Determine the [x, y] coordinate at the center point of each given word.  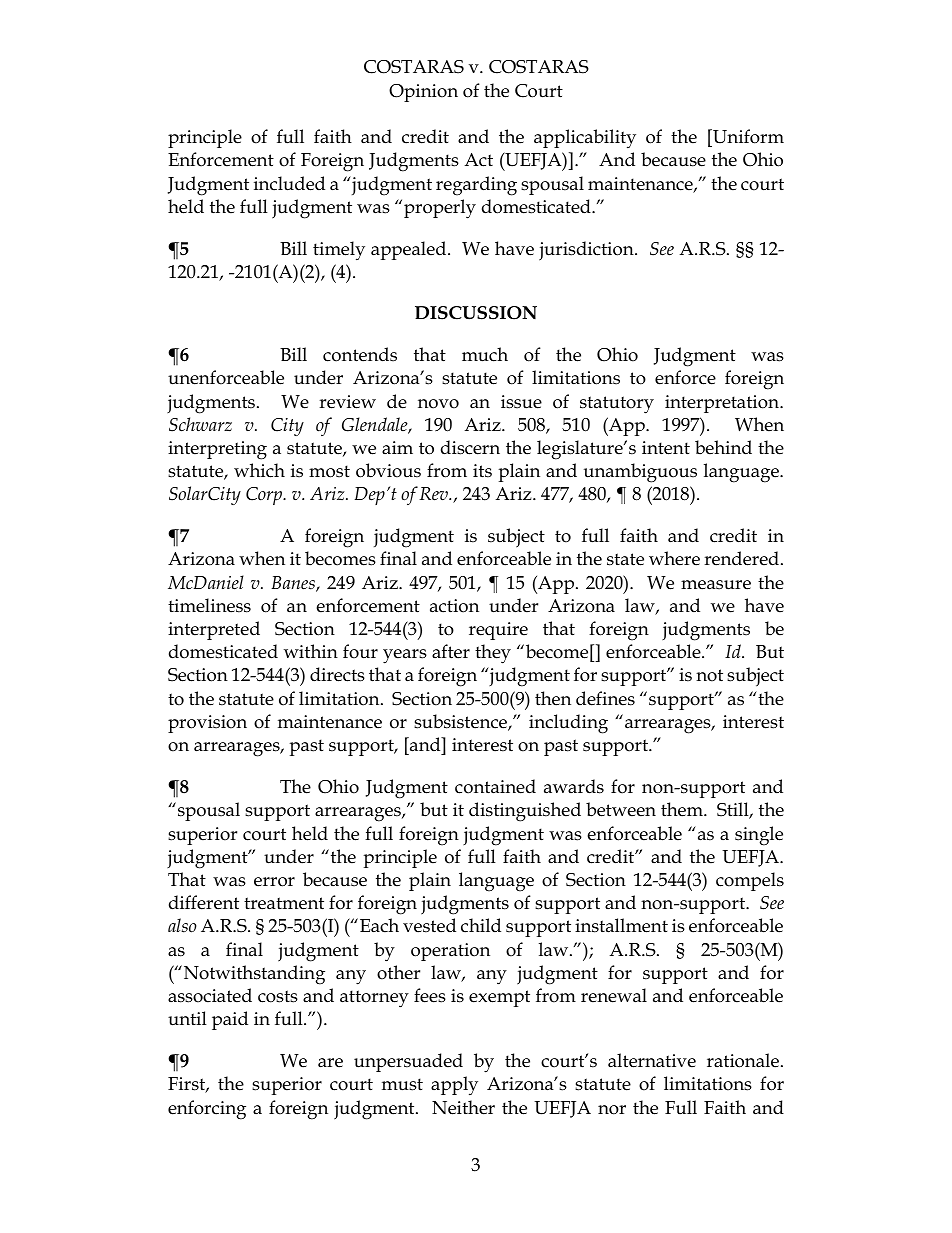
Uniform [747, 136]
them [683, 809]
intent [666, 448]
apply [454, 1086]
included [289, 183]
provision [207, 724]
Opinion [423, 93]
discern [470, 447]
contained [495, 786]
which [259, 470]
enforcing [207, 1110]
